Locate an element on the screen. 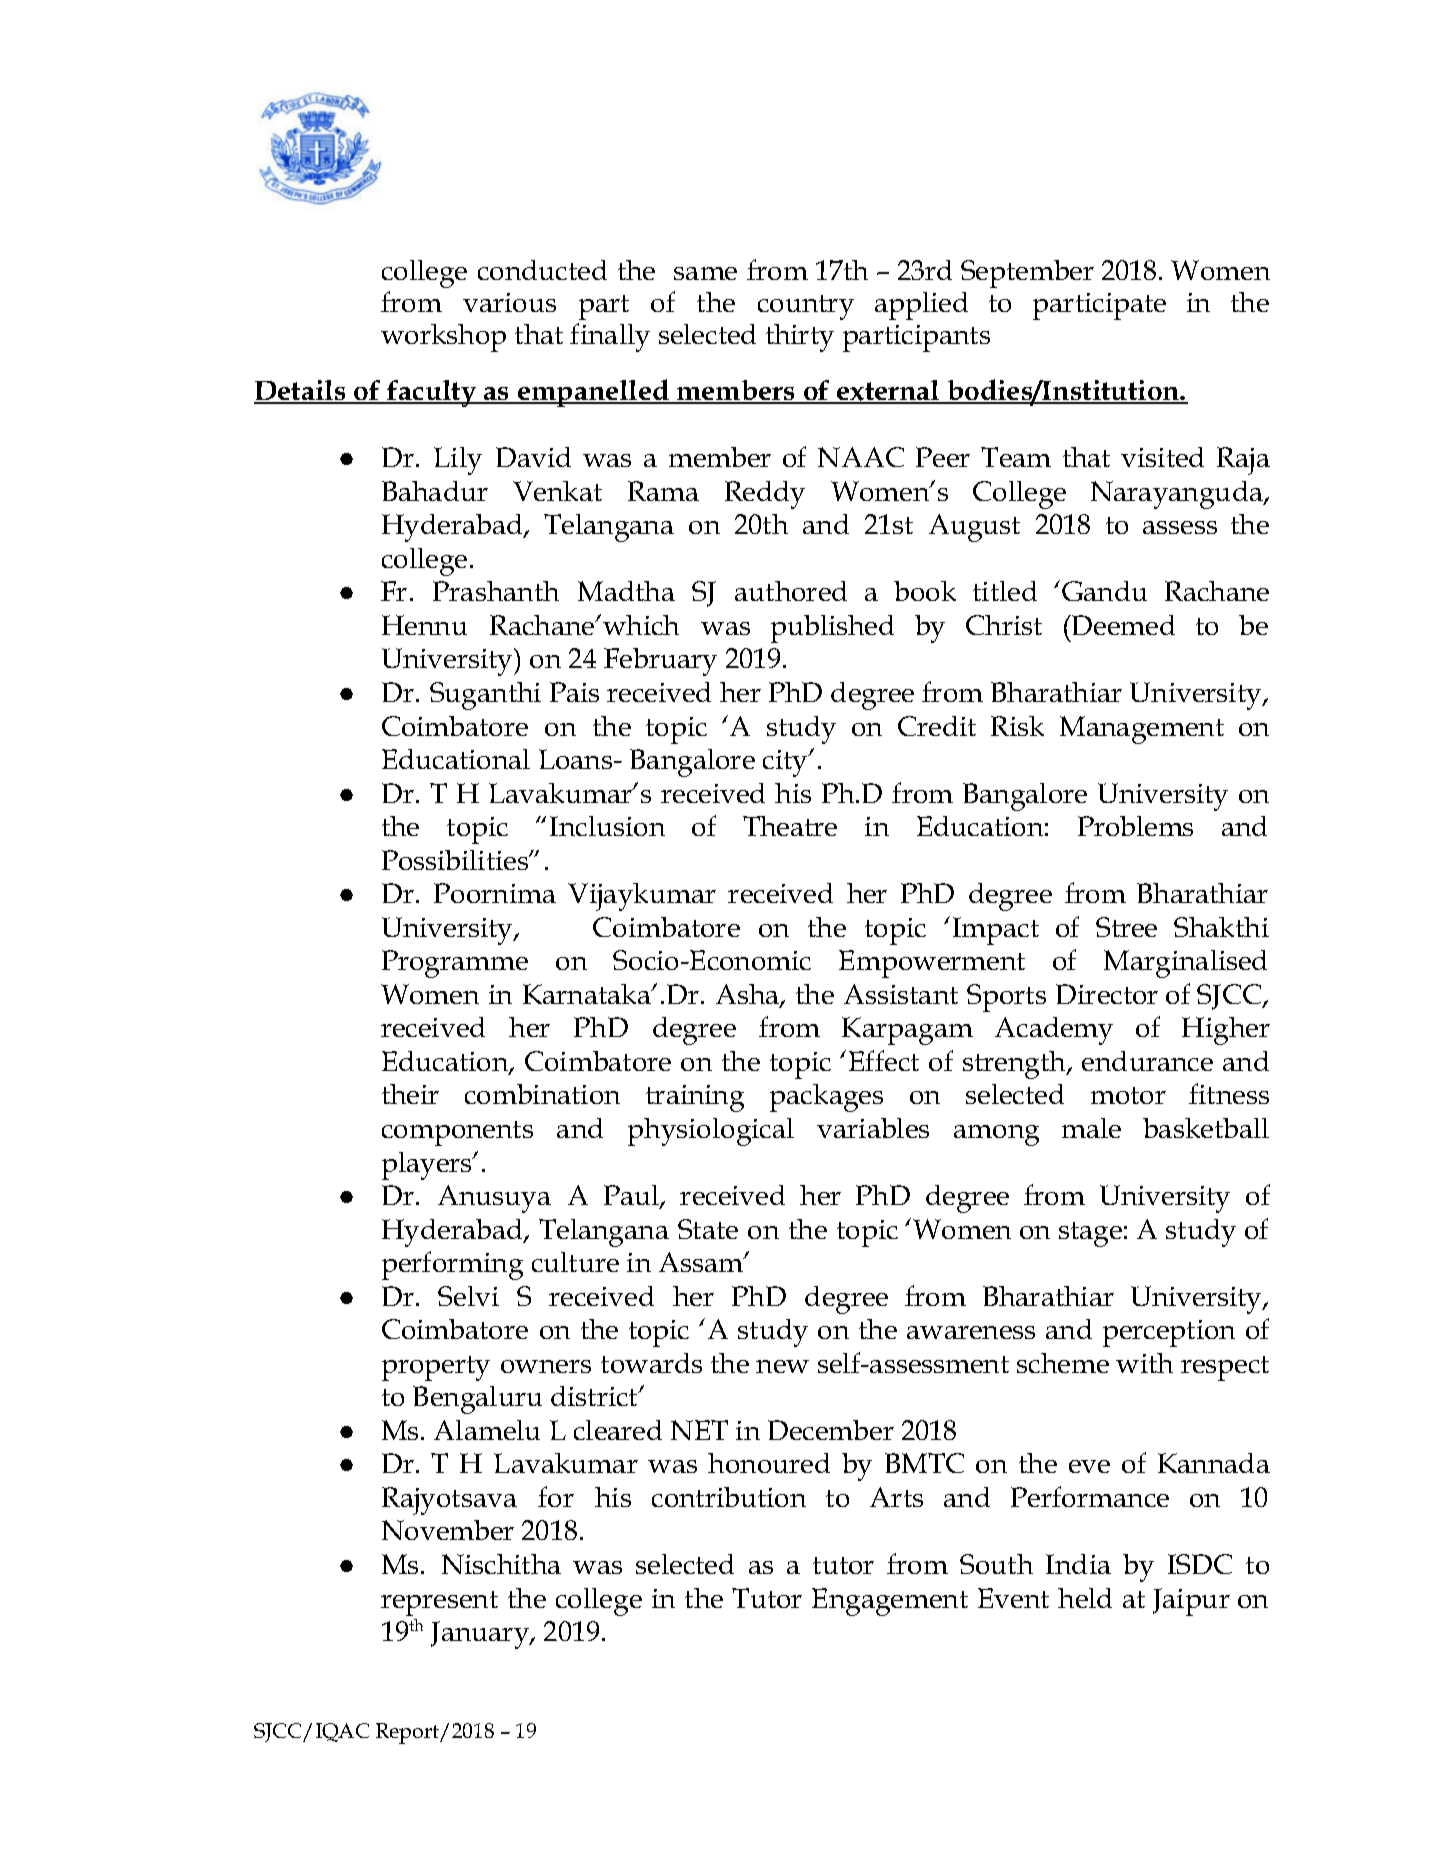  Pais is located at coordinates (574, 692).
